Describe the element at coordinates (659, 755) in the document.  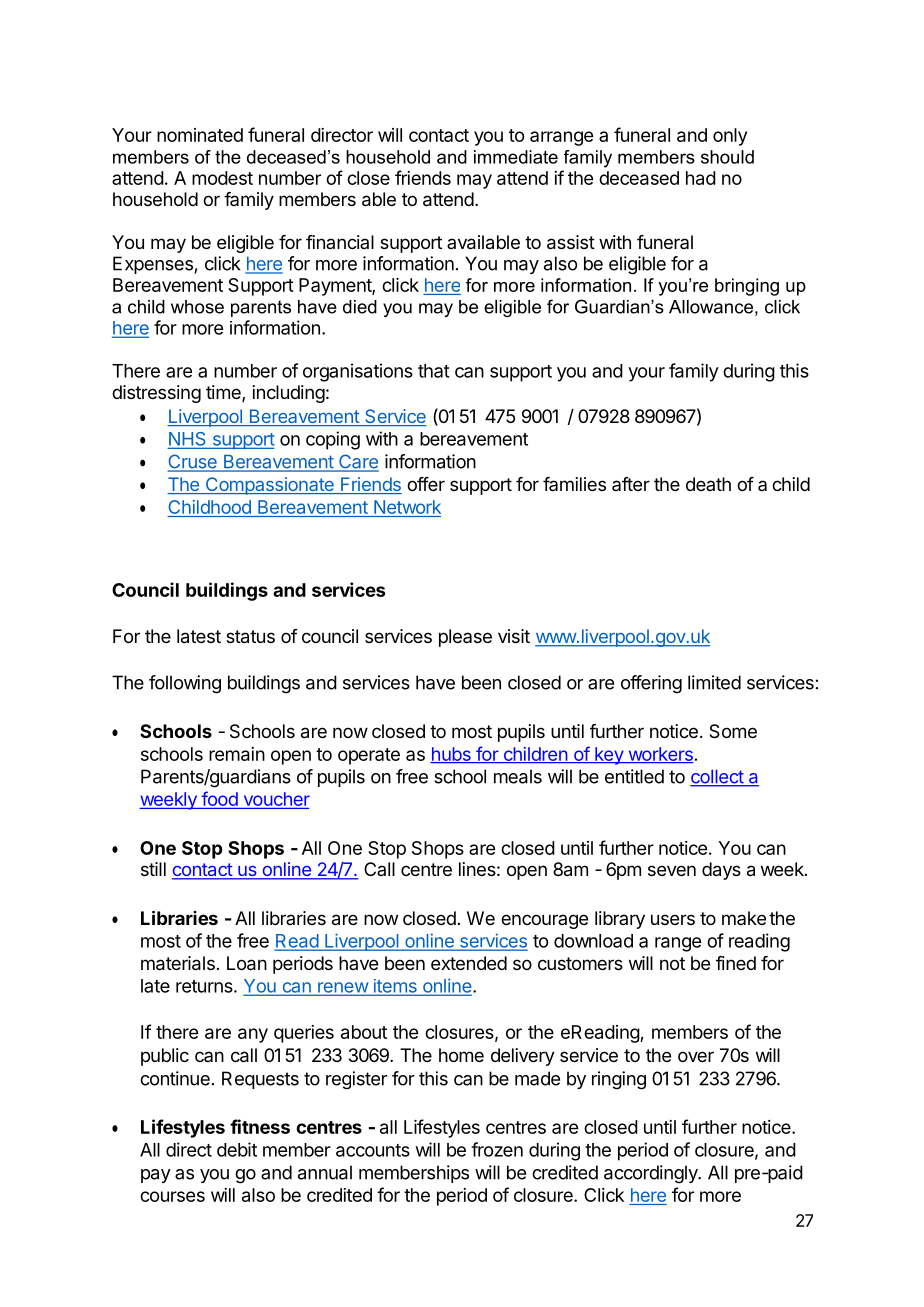
I see `workers` at that location.
